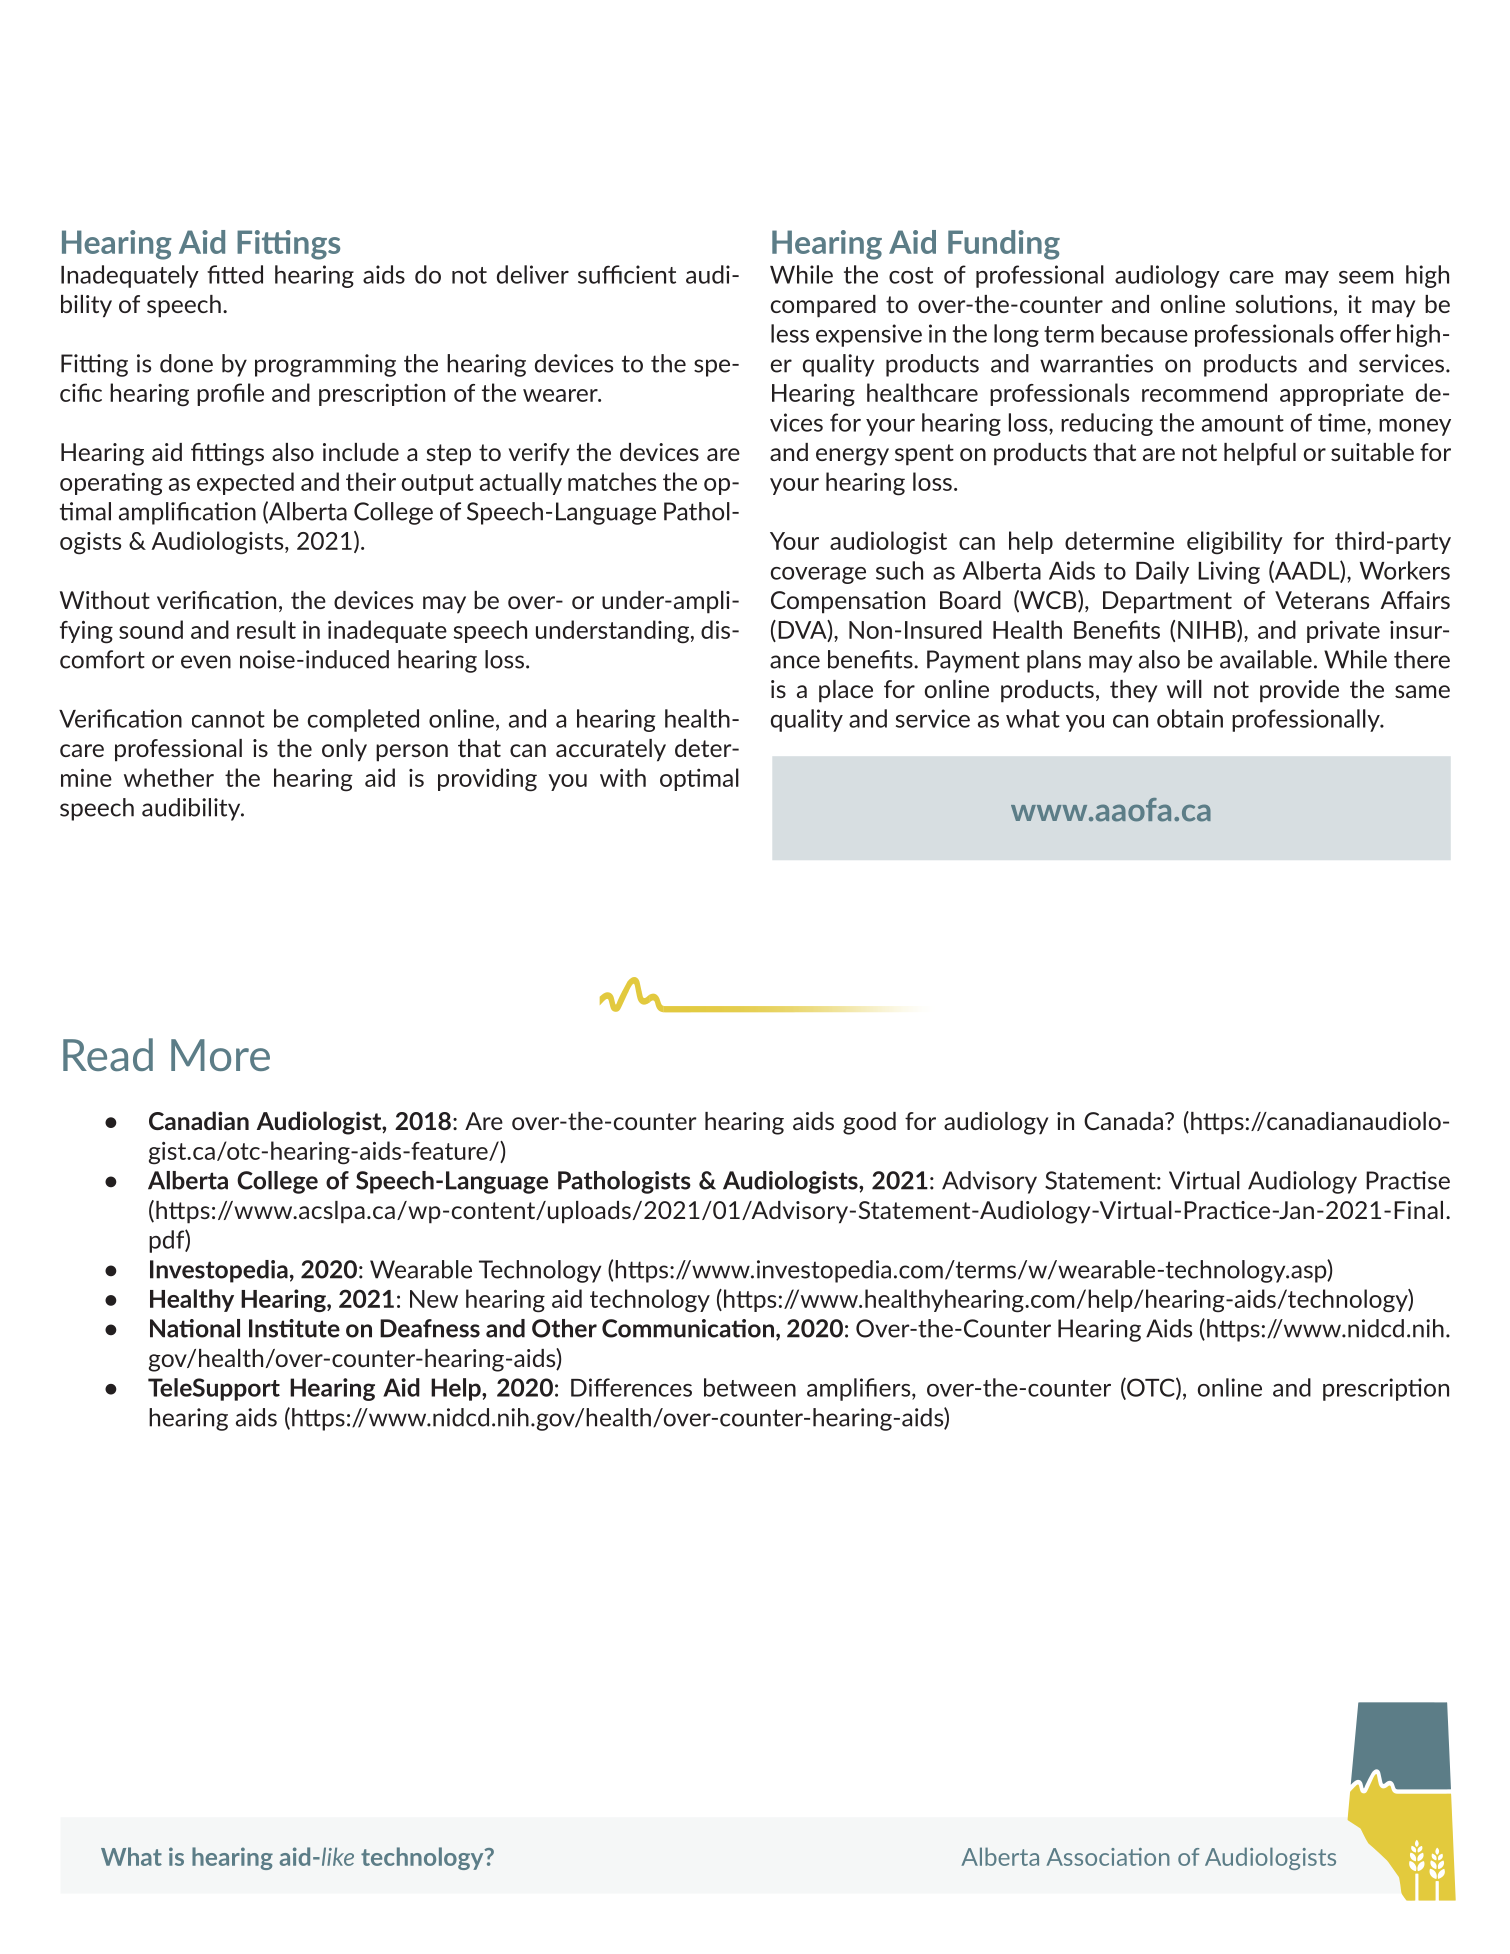  Describe the element at coordinates (611, 750) in the screenshot. I see `accurately` at that location.
